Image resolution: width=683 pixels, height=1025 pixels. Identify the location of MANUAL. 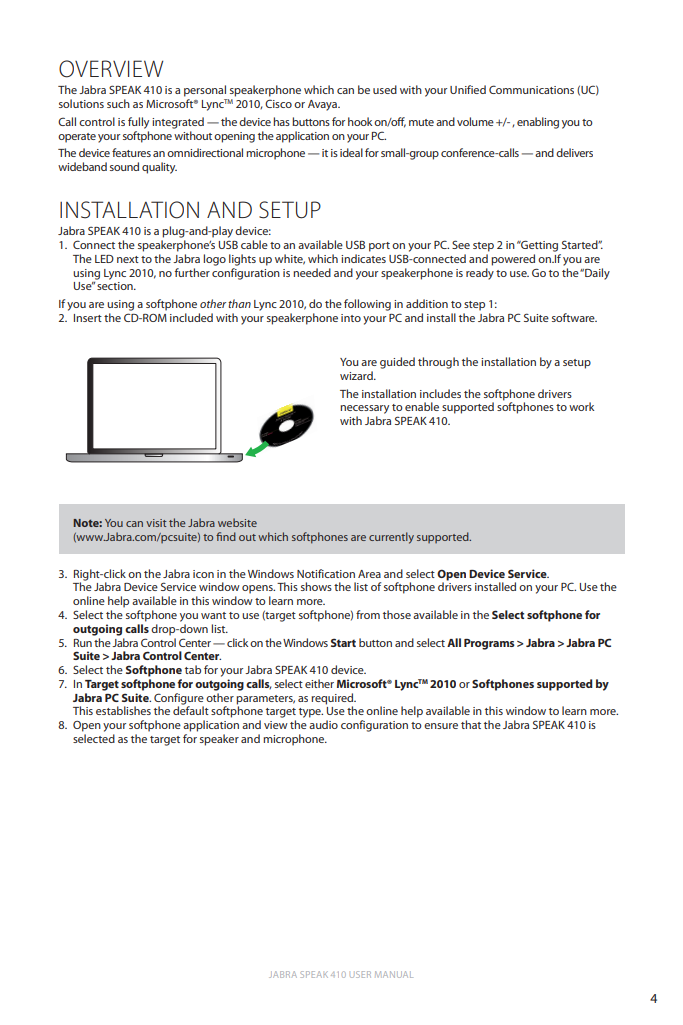
(394, 974).
